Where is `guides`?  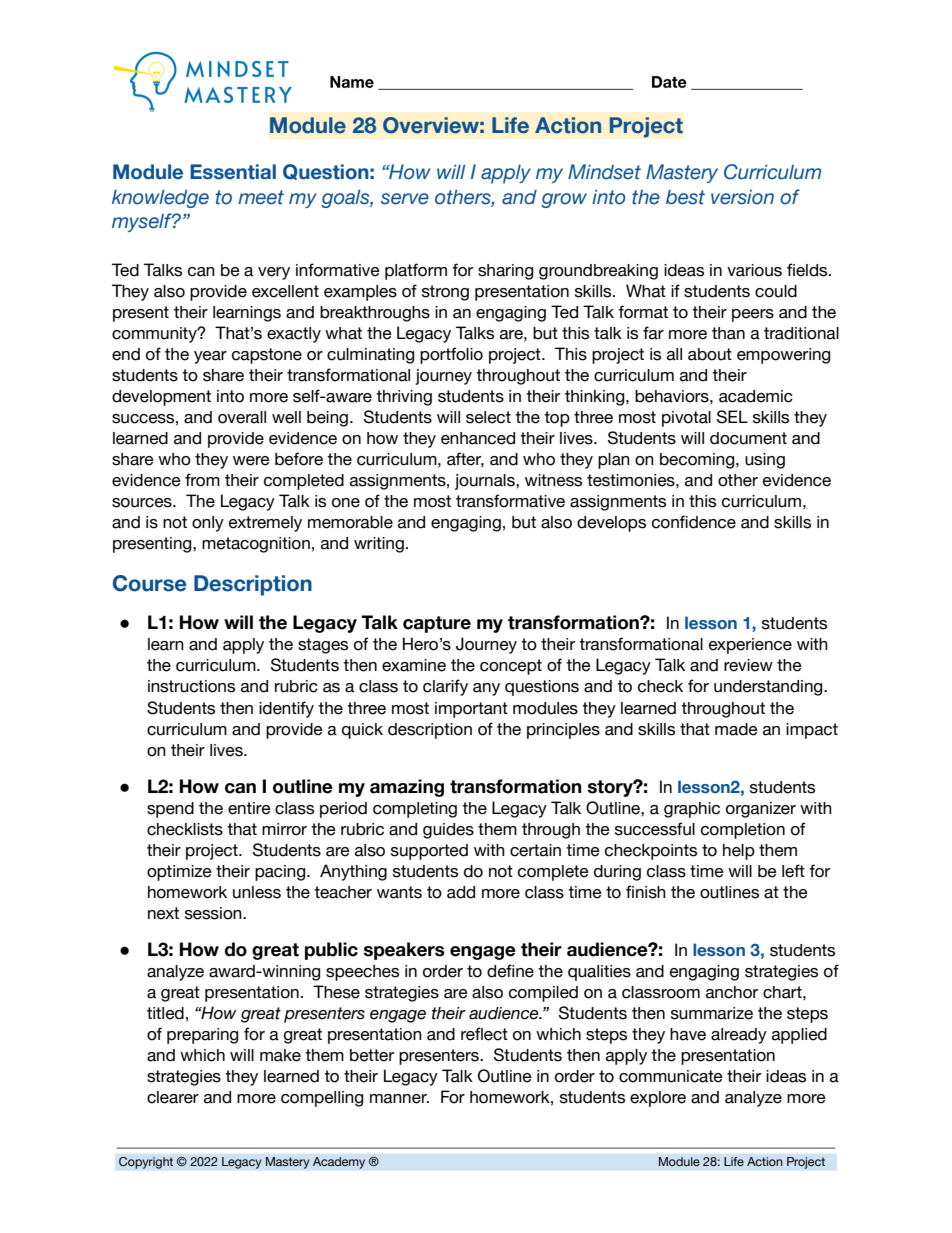
guides is located at coordinates (448, 831).
